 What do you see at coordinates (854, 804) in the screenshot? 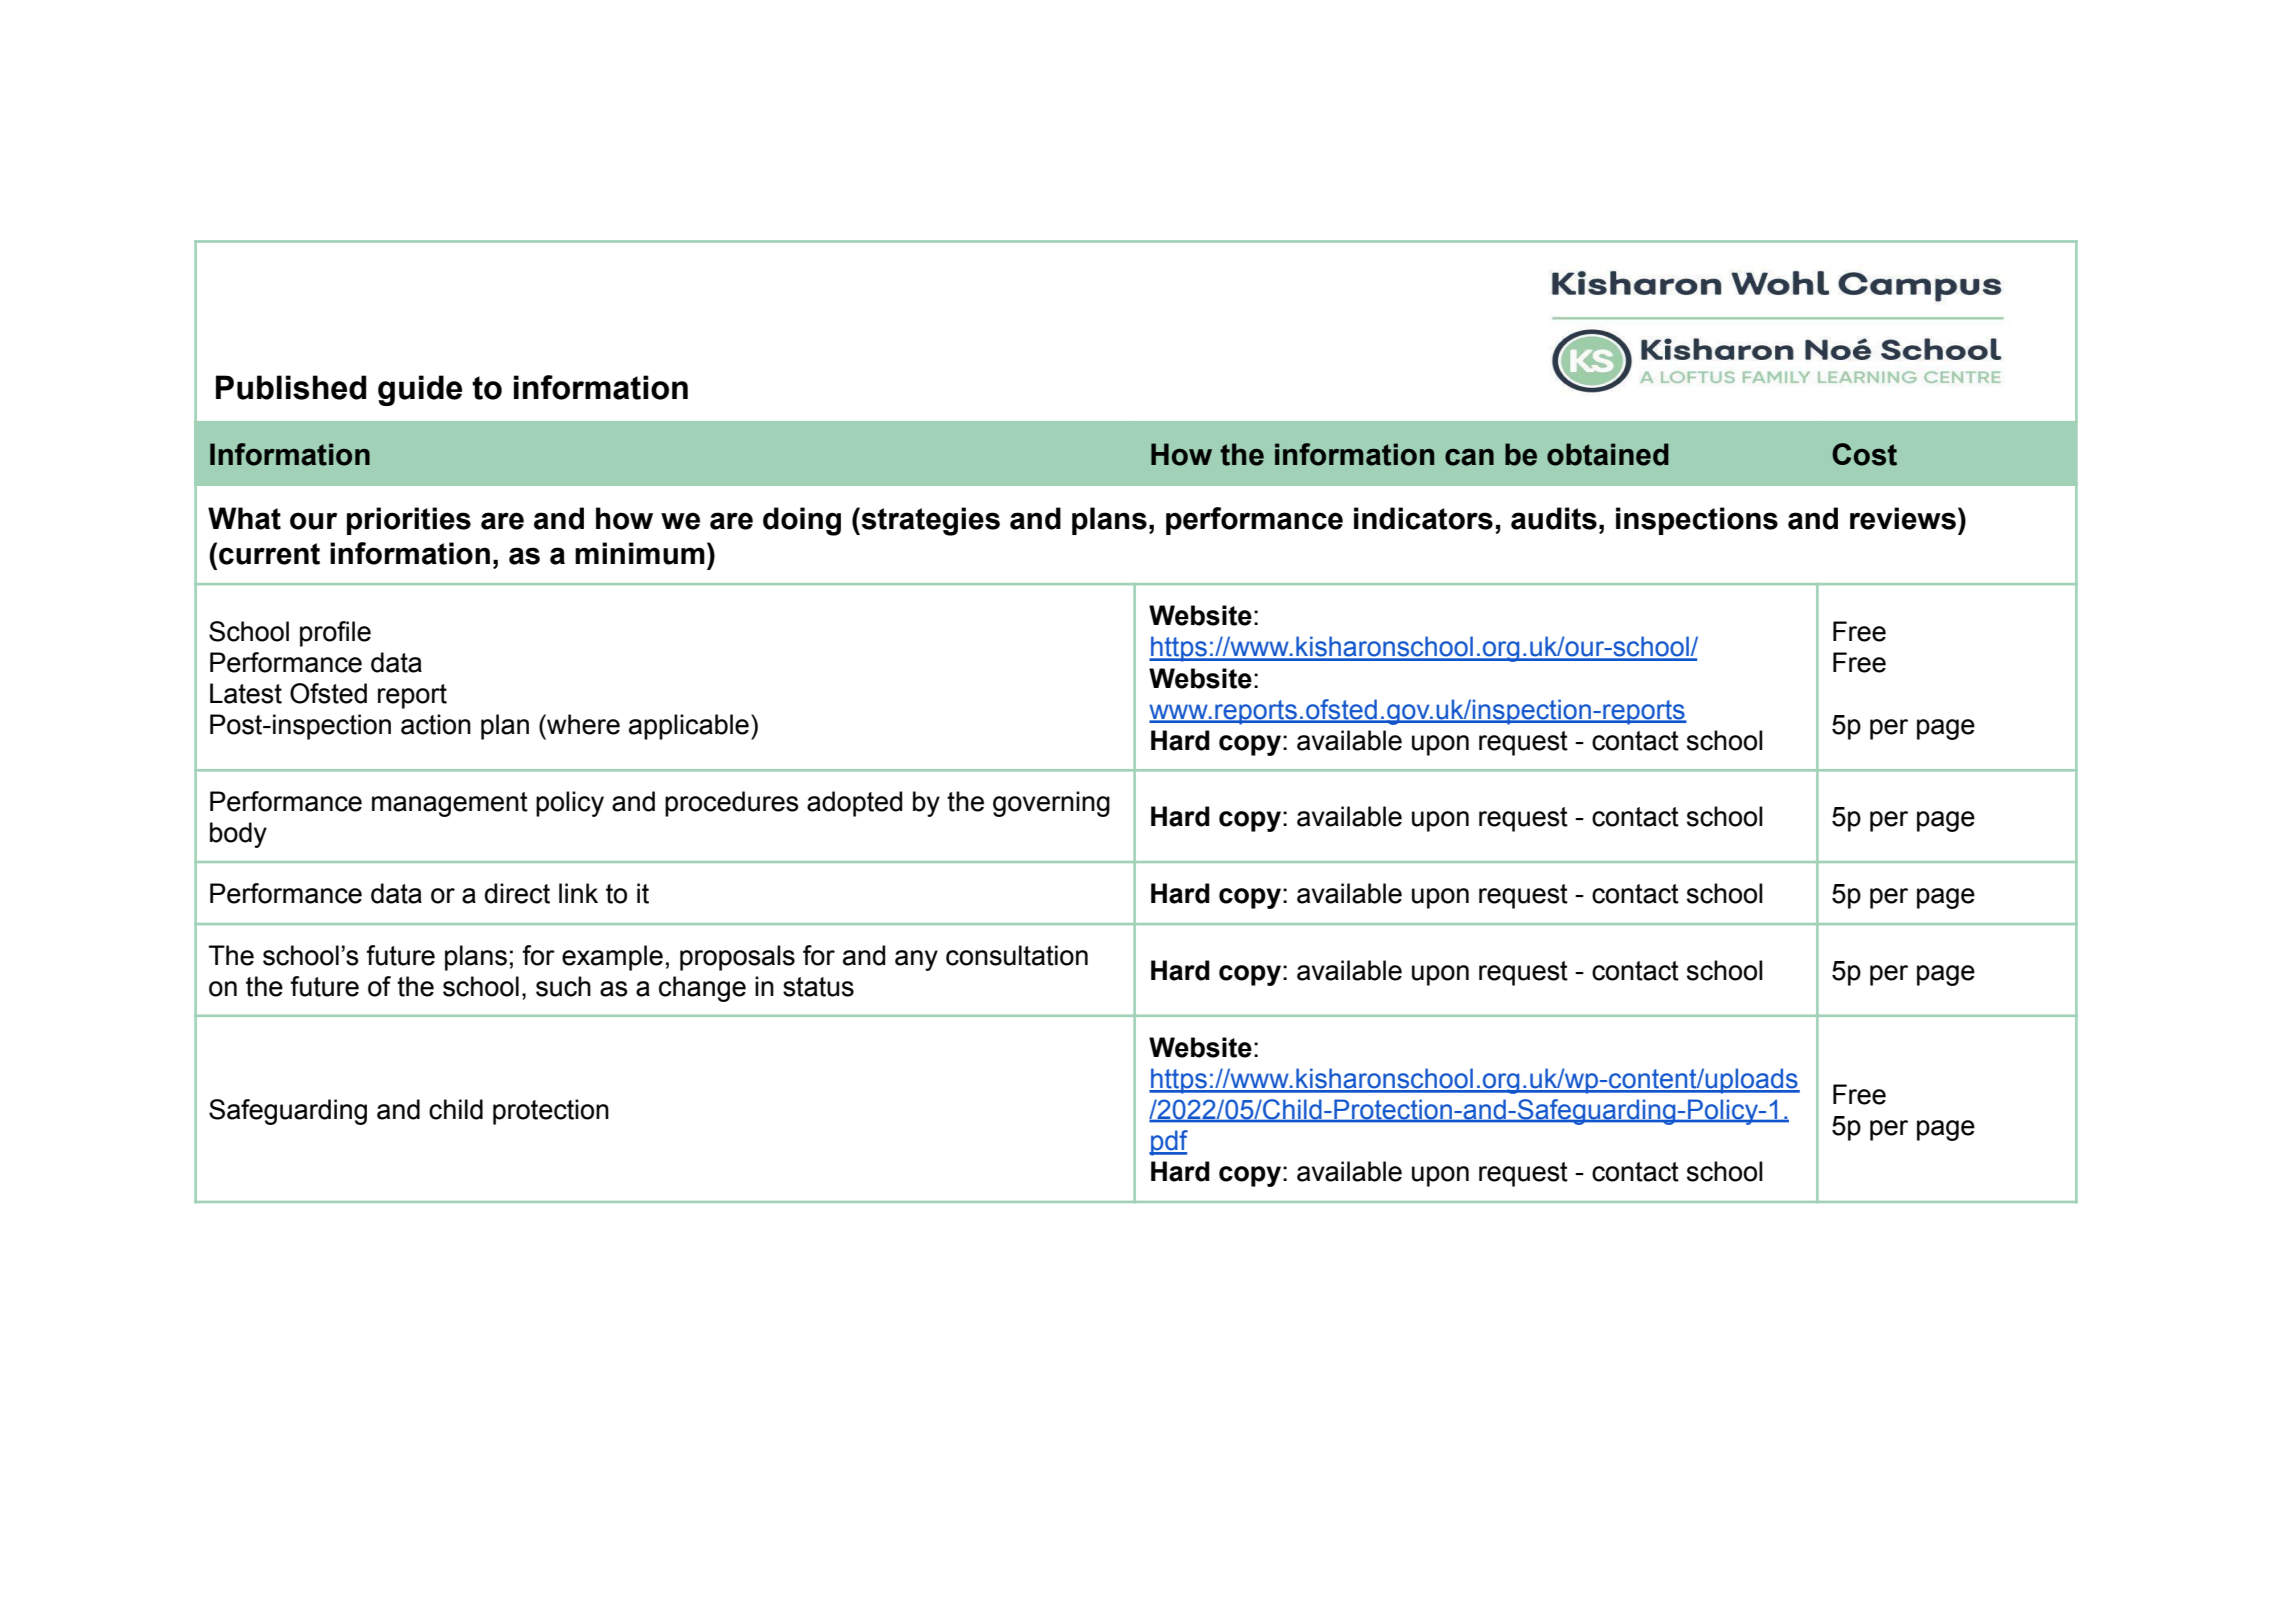
I see `adopted` at bounding box center [854, 804].
